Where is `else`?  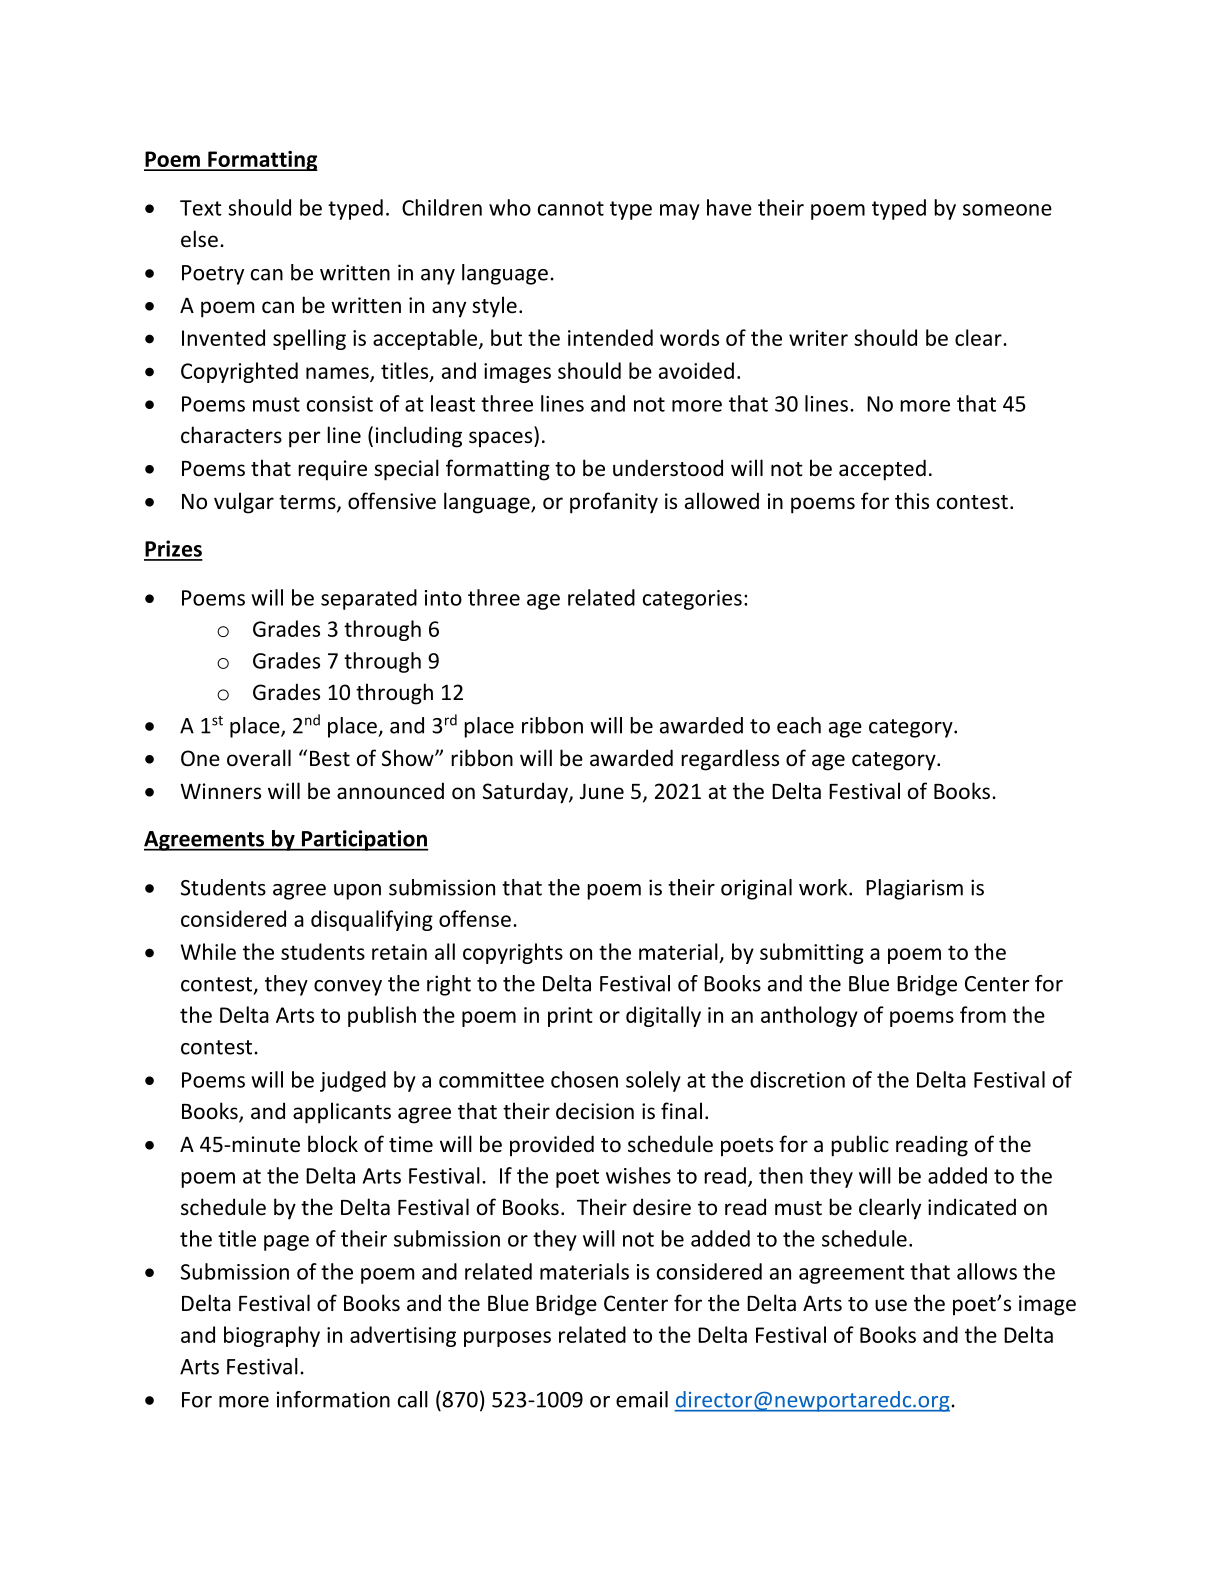
else is located at coordinates (199, 239).
